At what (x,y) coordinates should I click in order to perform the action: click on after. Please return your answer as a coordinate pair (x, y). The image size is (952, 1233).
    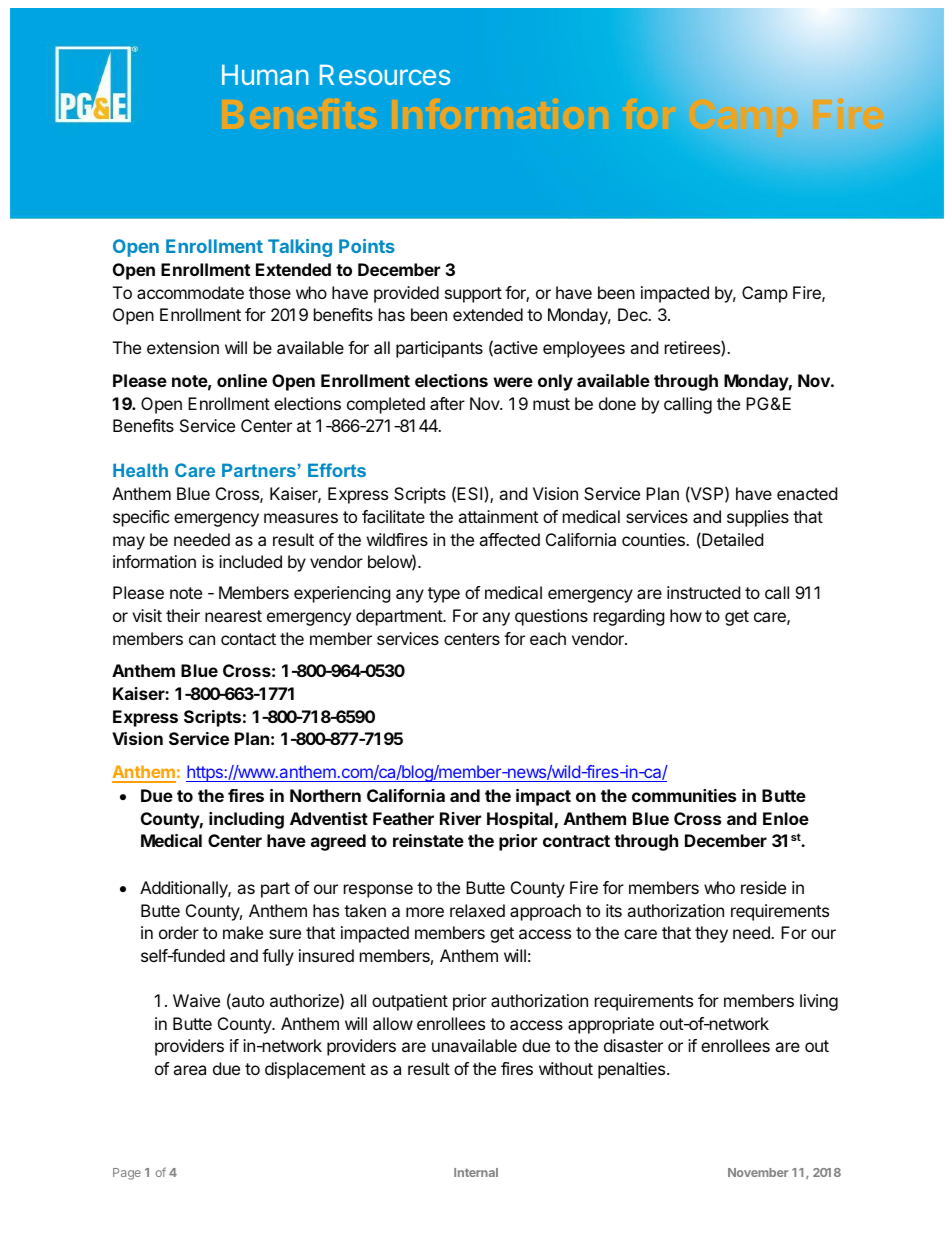
    Looking at the image, I should click on (447, 403).
